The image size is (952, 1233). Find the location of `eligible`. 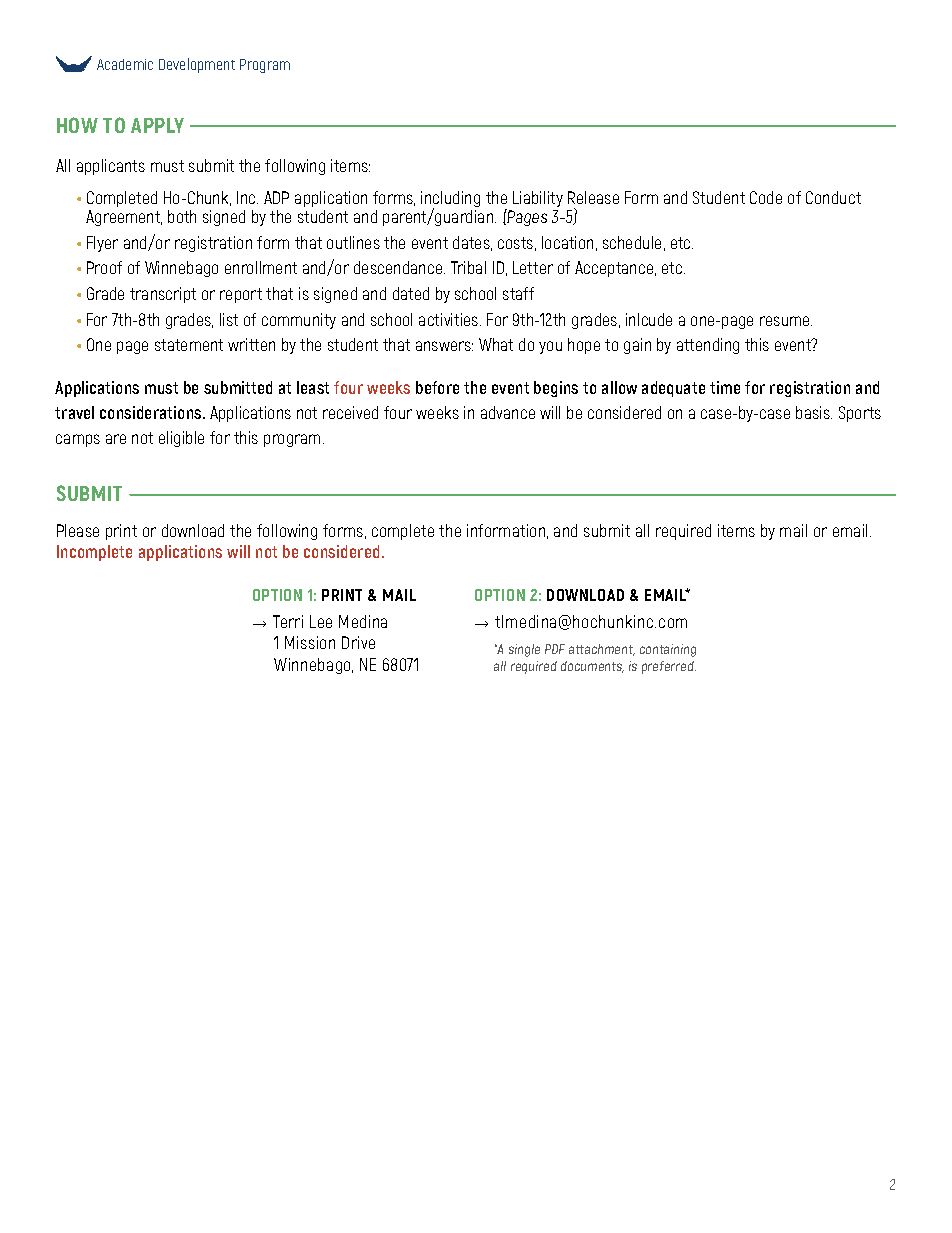

eligible is located at coordinates (181, 439).
